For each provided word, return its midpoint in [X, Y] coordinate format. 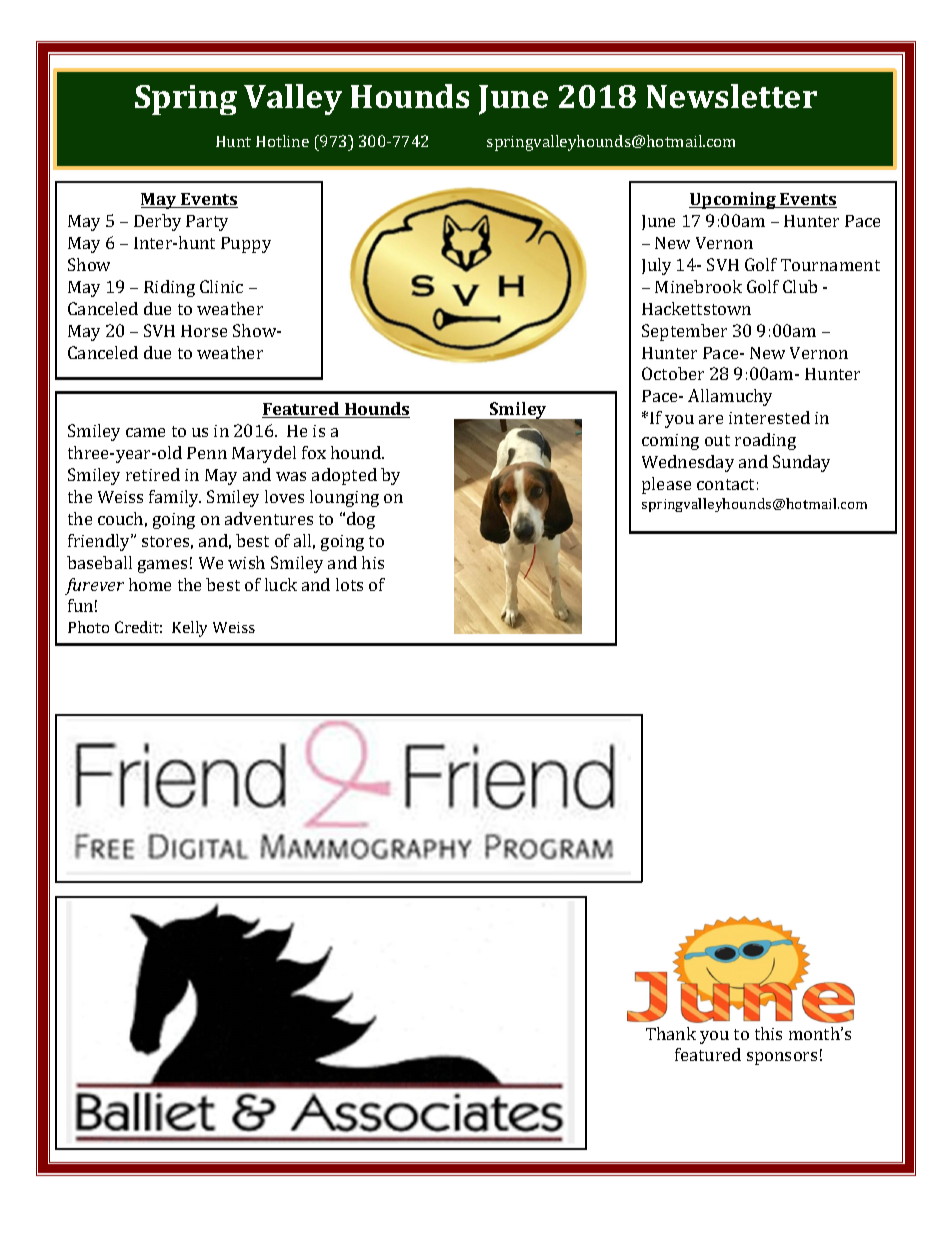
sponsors [782, 1058]
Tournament [830, 265]
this [768, 1033]
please [666, 485]
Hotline [282, 141]
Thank [671, 1033]
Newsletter [732, 96]
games [162, 566]
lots [349, 584]
